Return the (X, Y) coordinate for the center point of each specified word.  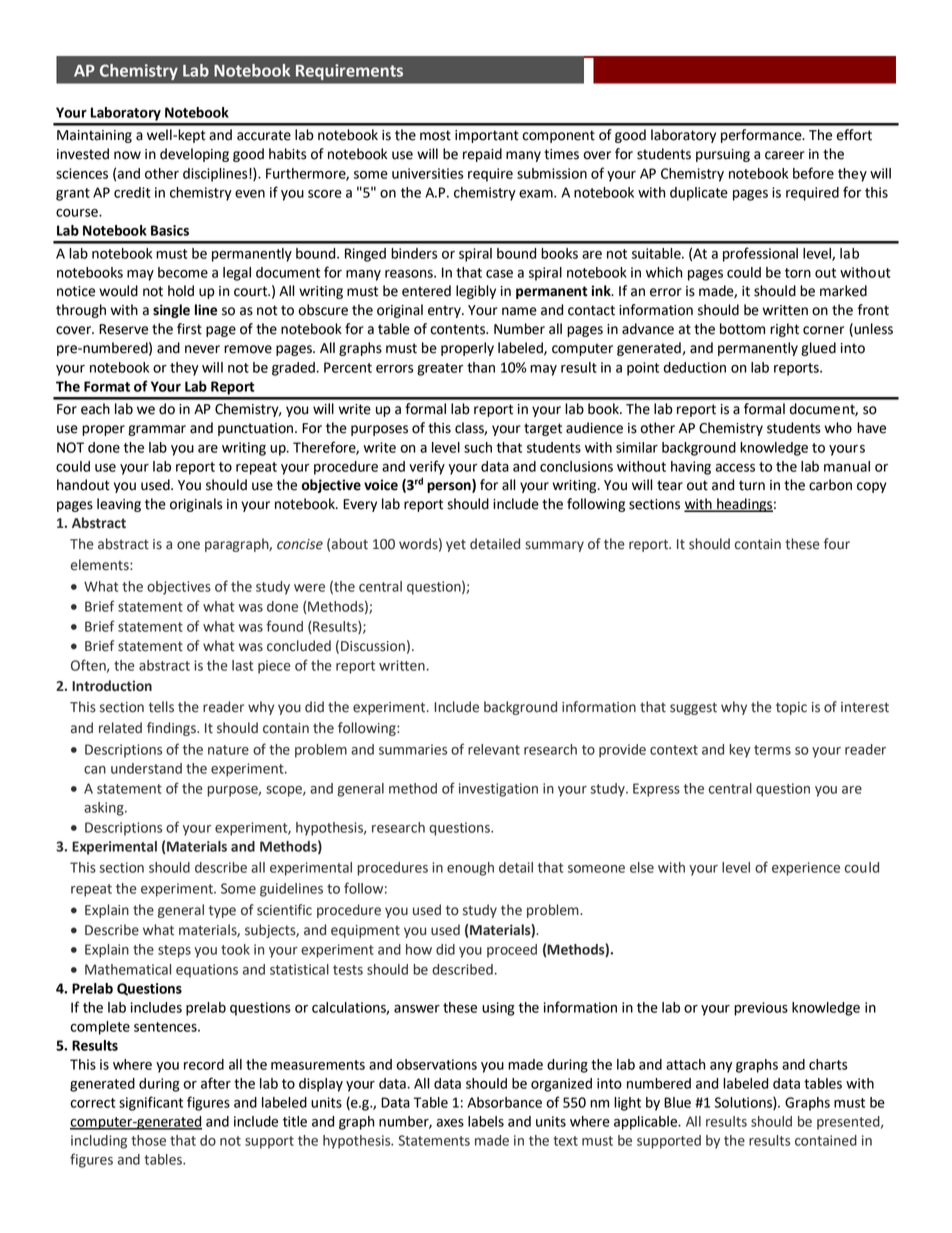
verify (427, 467)
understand (146, 768)
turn (752, 485)
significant (151, 1103)
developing (194, 155)
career (785, 155)
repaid (482, 155)
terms (772, 750)
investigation (498, 790)
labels (486, 1121)
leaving (119, 505)
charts (828, 1064)
